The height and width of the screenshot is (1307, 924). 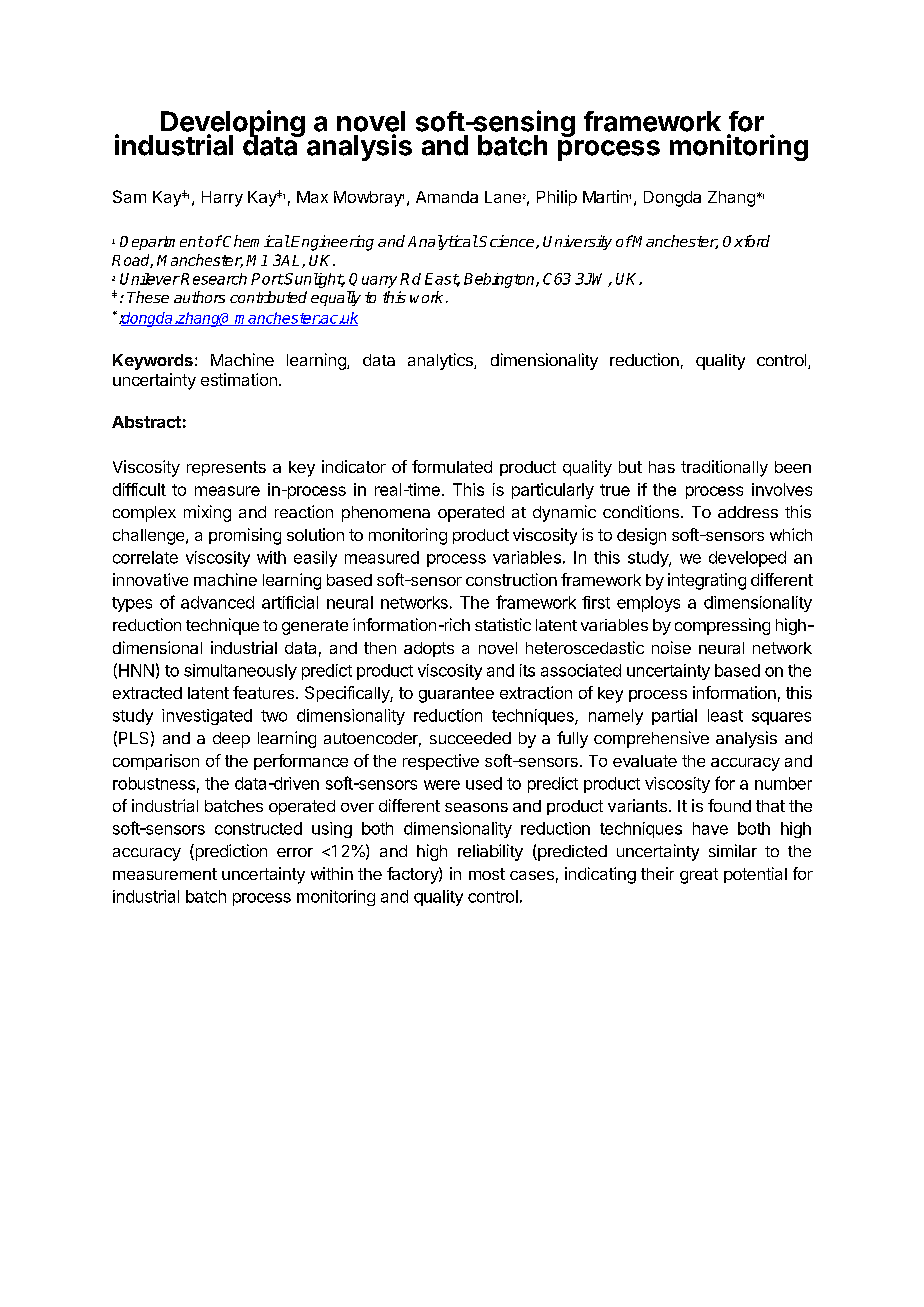 I want to click on guarantee, so click(x=456, y=695).
